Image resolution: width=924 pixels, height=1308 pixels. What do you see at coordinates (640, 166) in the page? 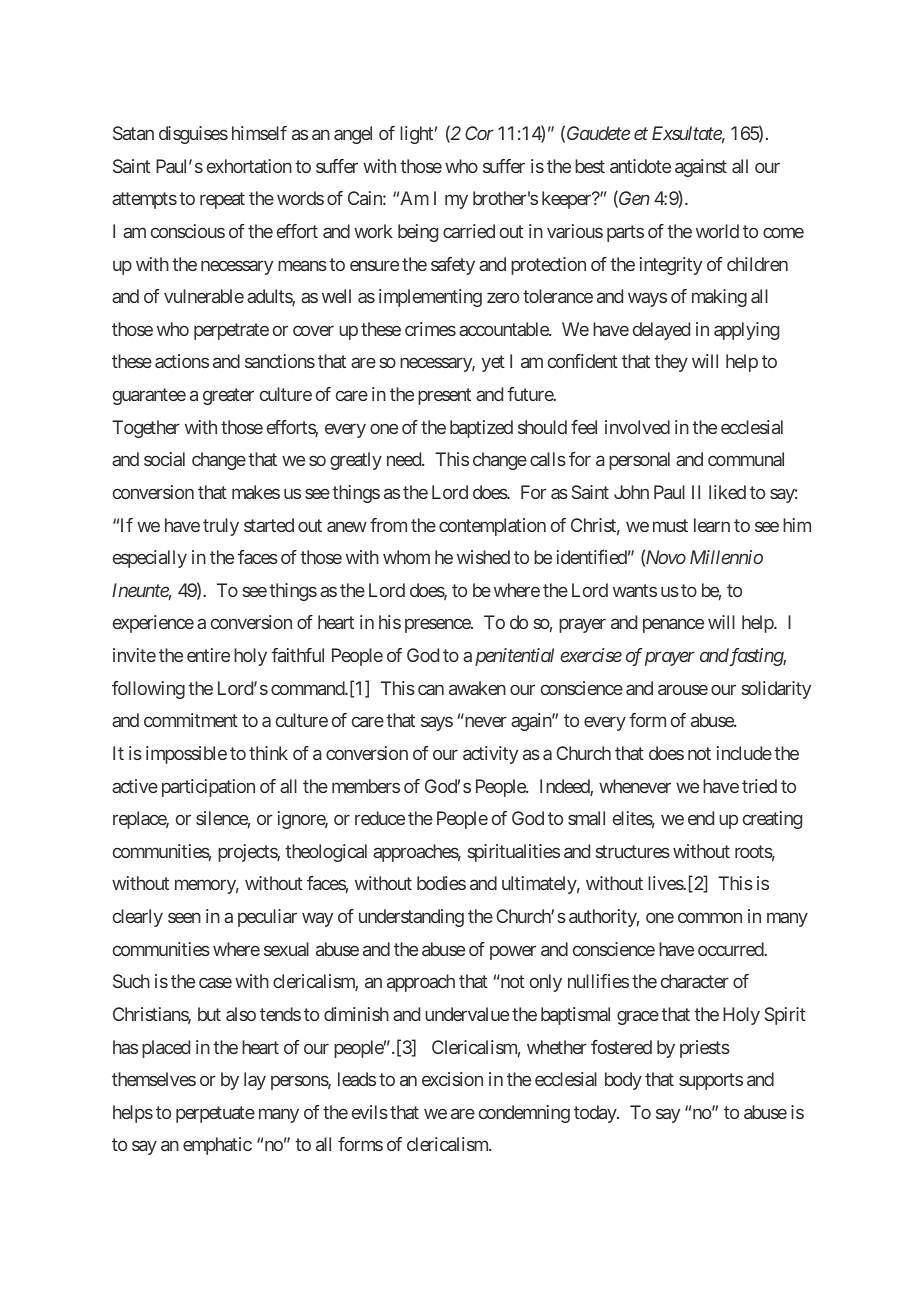
I see `antidote` at bounding box center [640, 166].
